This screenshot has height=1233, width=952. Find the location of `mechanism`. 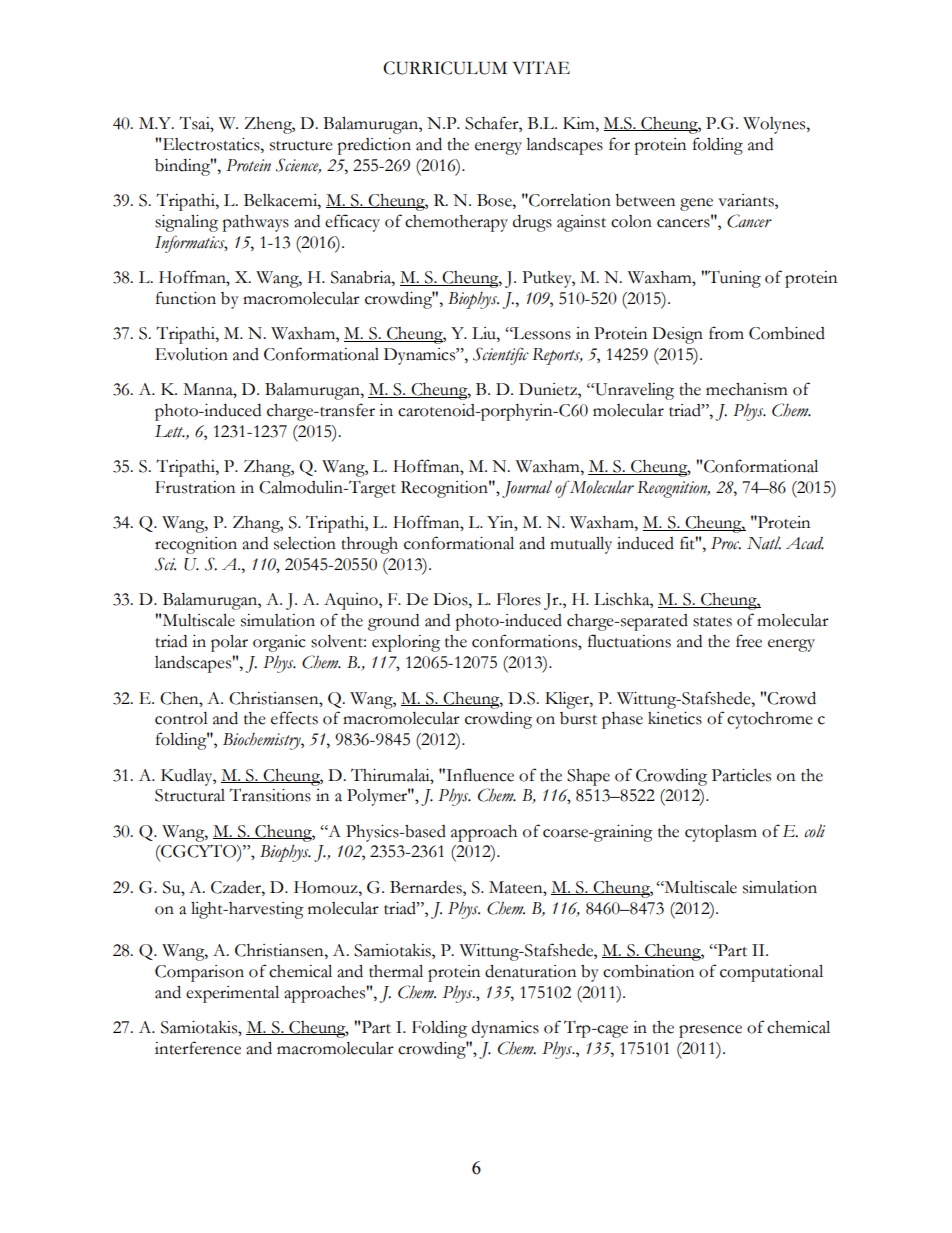

mechanism is located at coordinates (746, 389).
